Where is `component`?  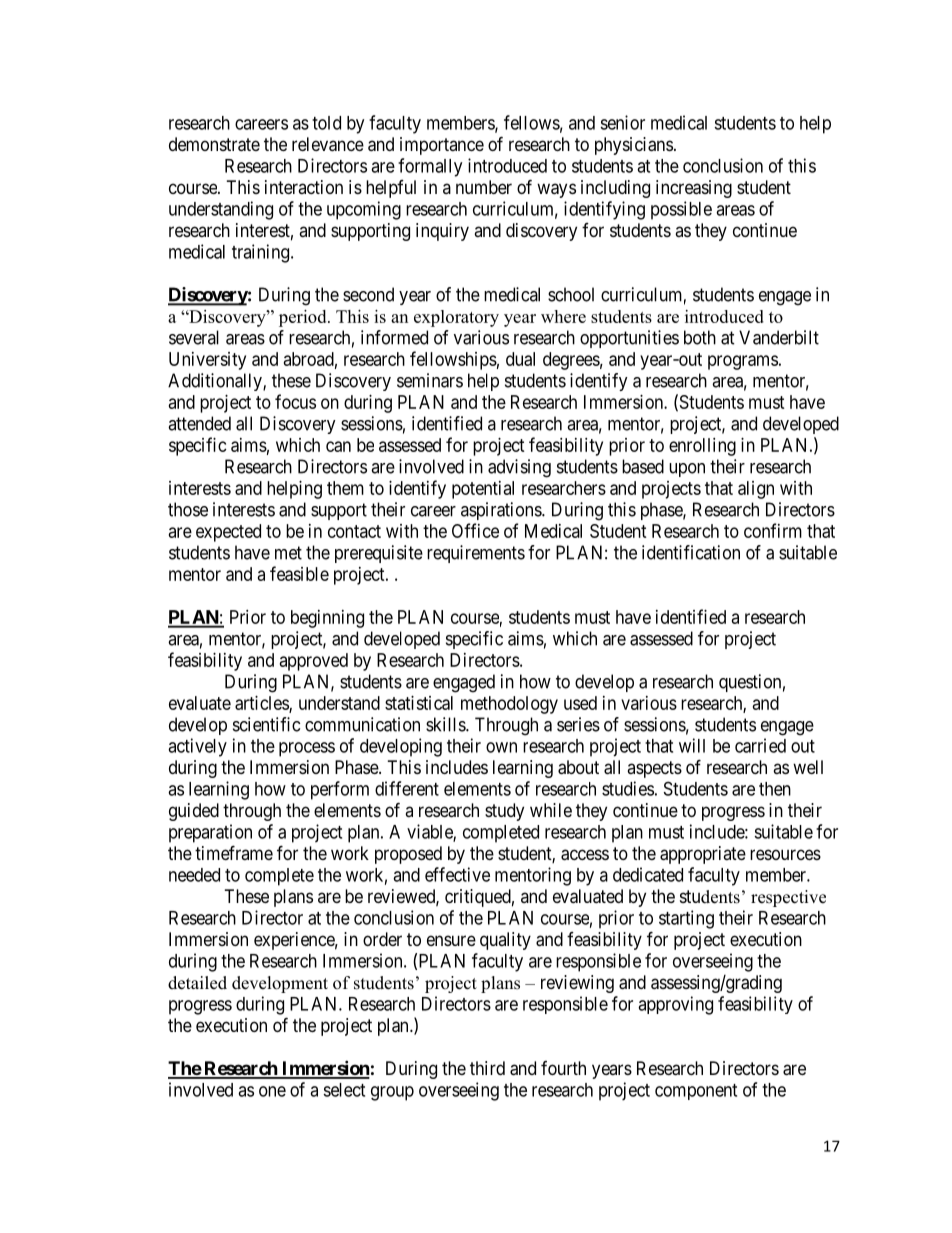 component is located at coordinates (696, 1092).
